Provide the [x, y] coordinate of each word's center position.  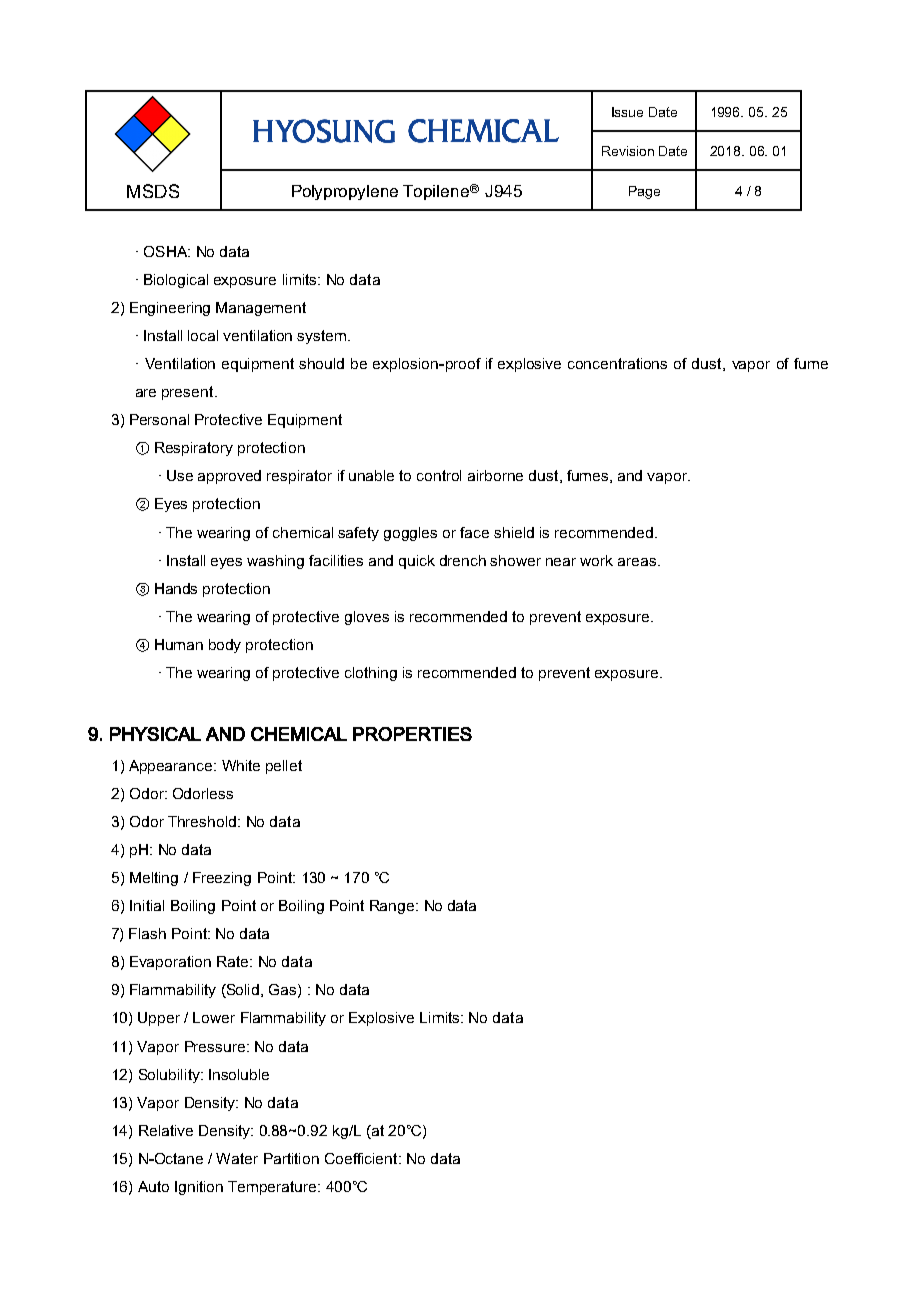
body [225, 646]
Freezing [222, 879]
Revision [628, 151]
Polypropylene [345, 192]
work [596, 560]
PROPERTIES [412, 734]
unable [371, 475]
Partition [291, 1158]
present [189, 393]
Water [237, 1158]
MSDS [153, 191]
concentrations [617, 363]
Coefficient [362, 1158]
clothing [371, 674]
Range [393, 907]
